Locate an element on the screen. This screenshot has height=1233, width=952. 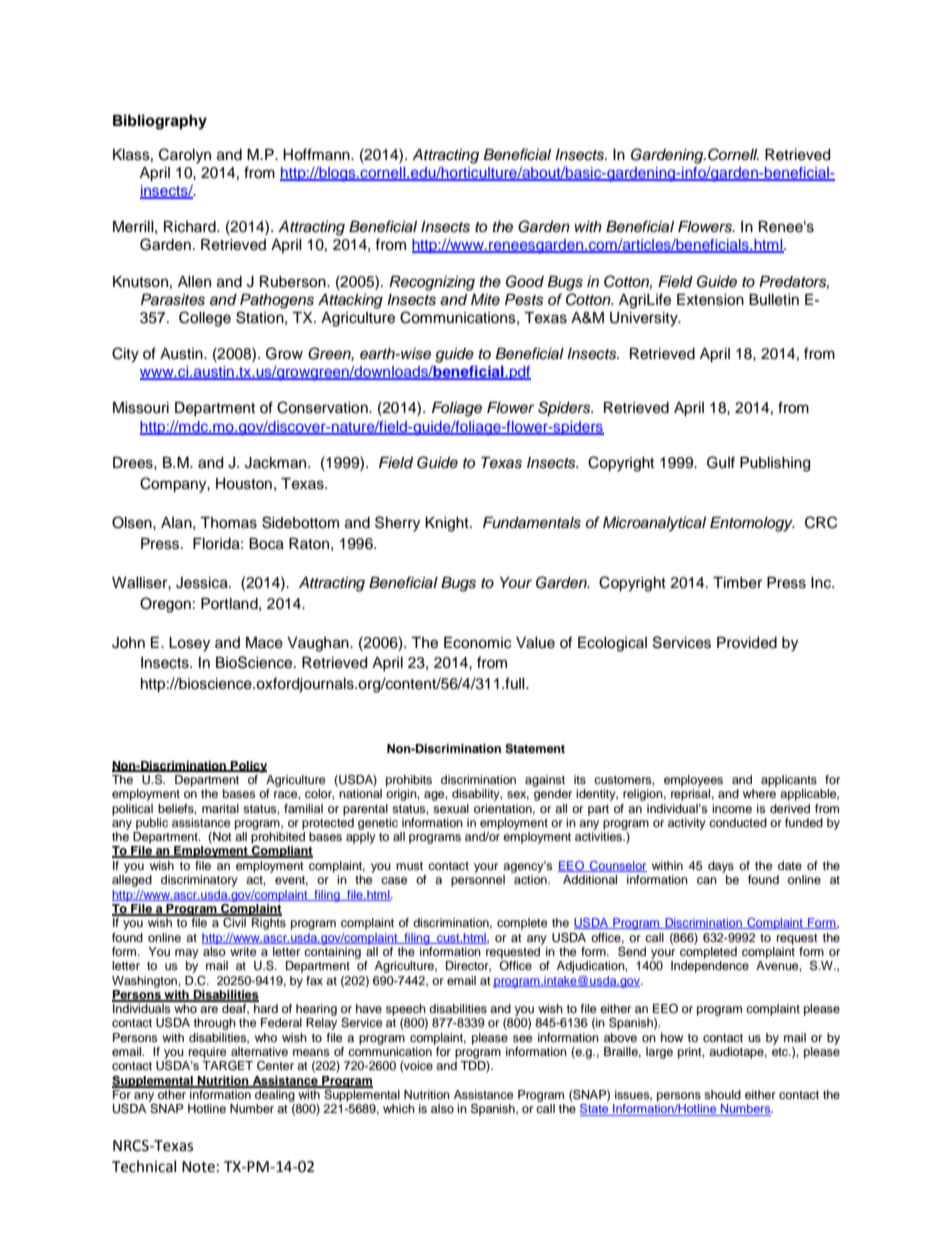
should is located at coordinates (722, 1094).
